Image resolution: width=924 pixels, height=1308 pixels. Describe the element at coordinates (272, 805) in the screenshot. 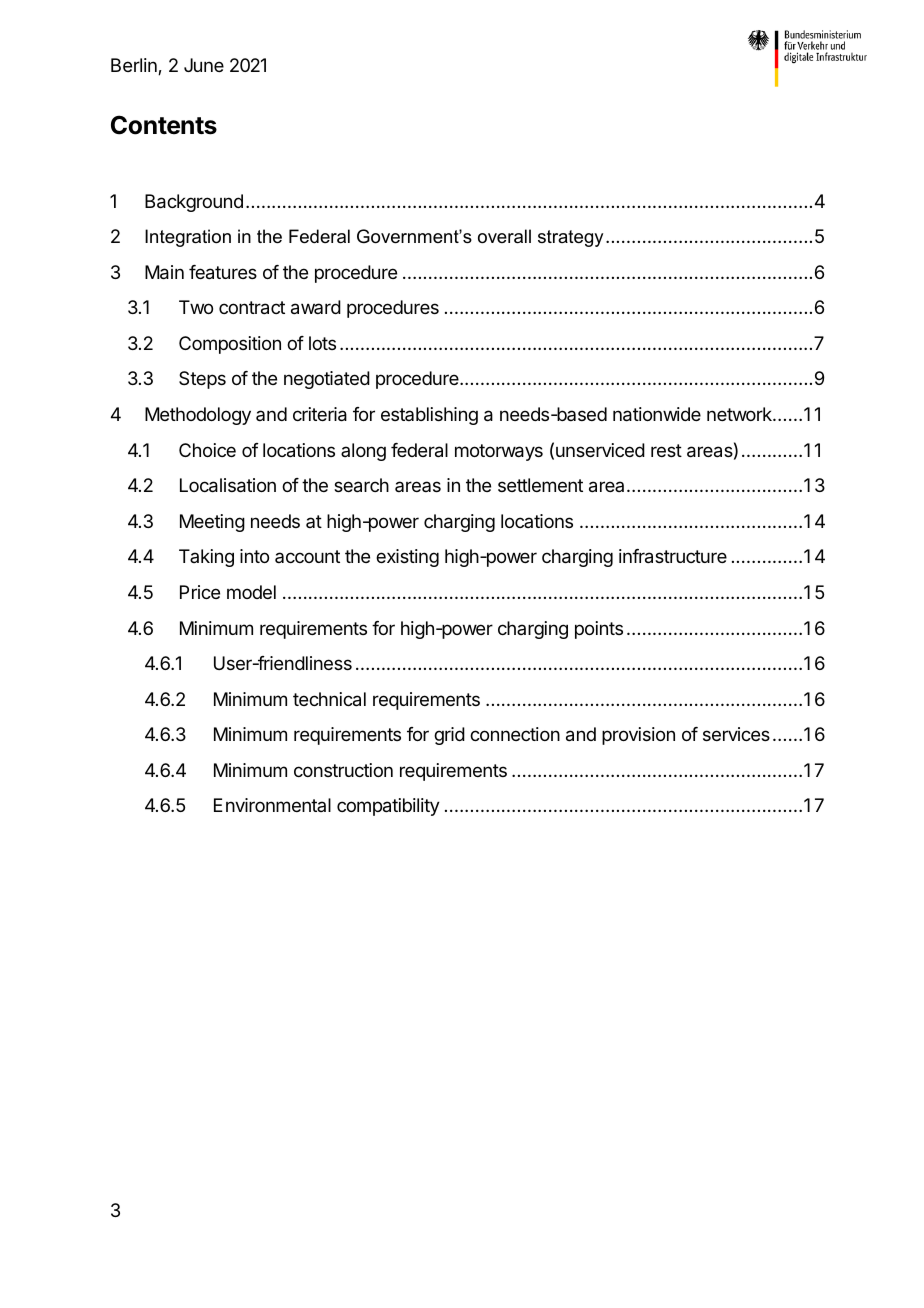

I see `Environmental` at that location.
